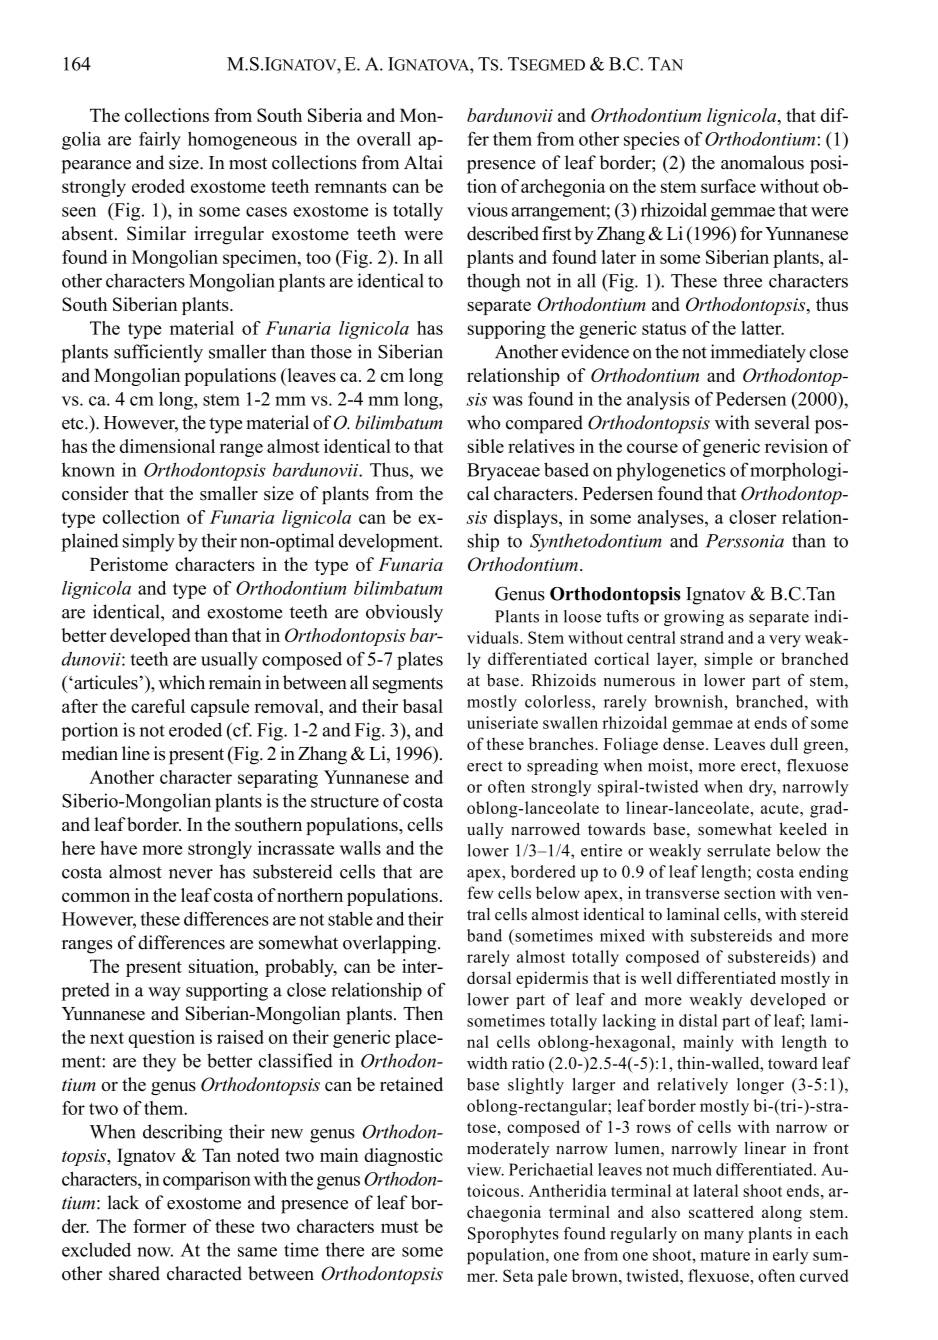 This document has height=1340, width=938. What do you see at coordinates (728, 186) in the document?
I see `surface` at bounding box center [728, 186].
